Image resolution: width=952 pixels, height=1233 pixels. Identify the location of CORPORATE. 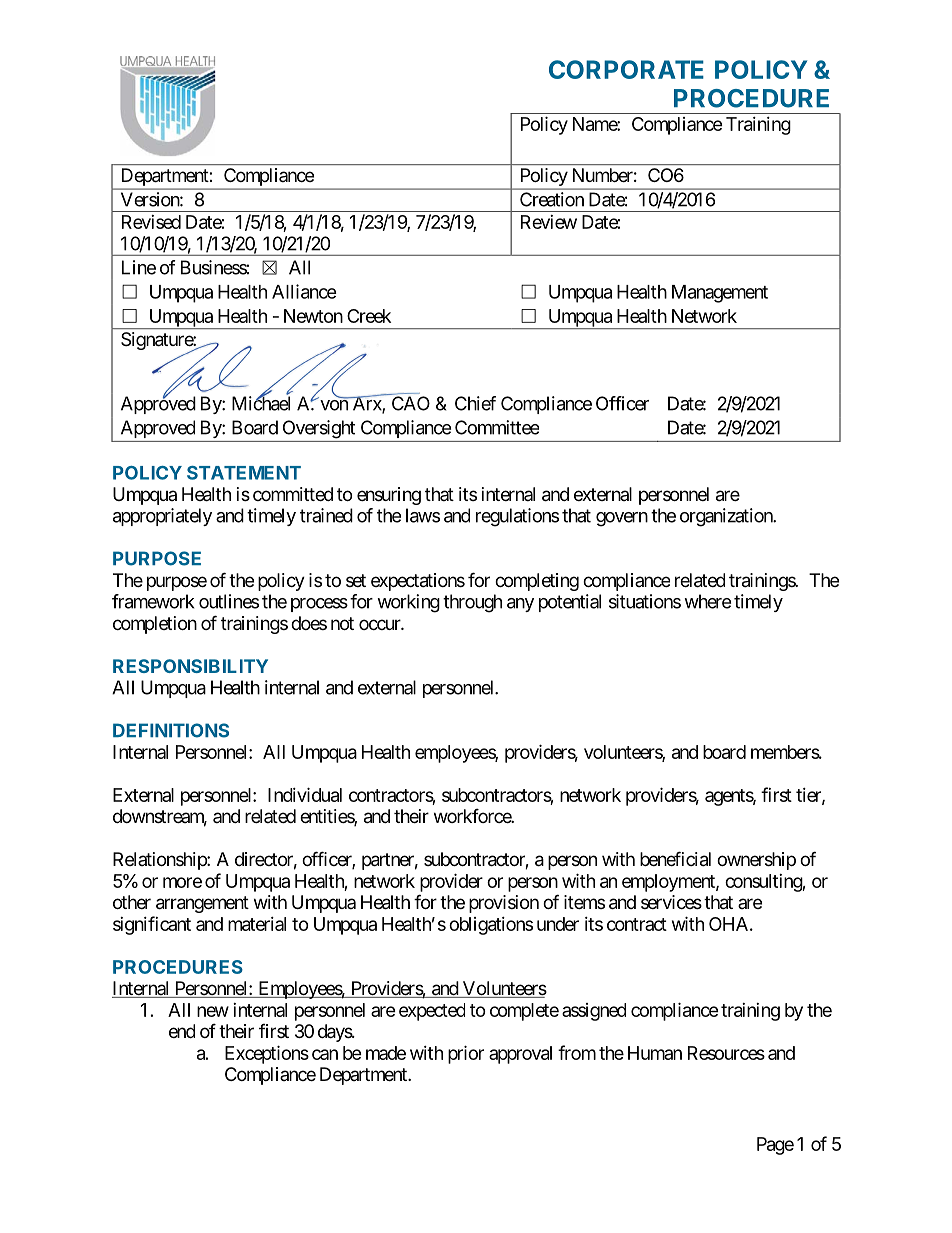
(626, 69).
